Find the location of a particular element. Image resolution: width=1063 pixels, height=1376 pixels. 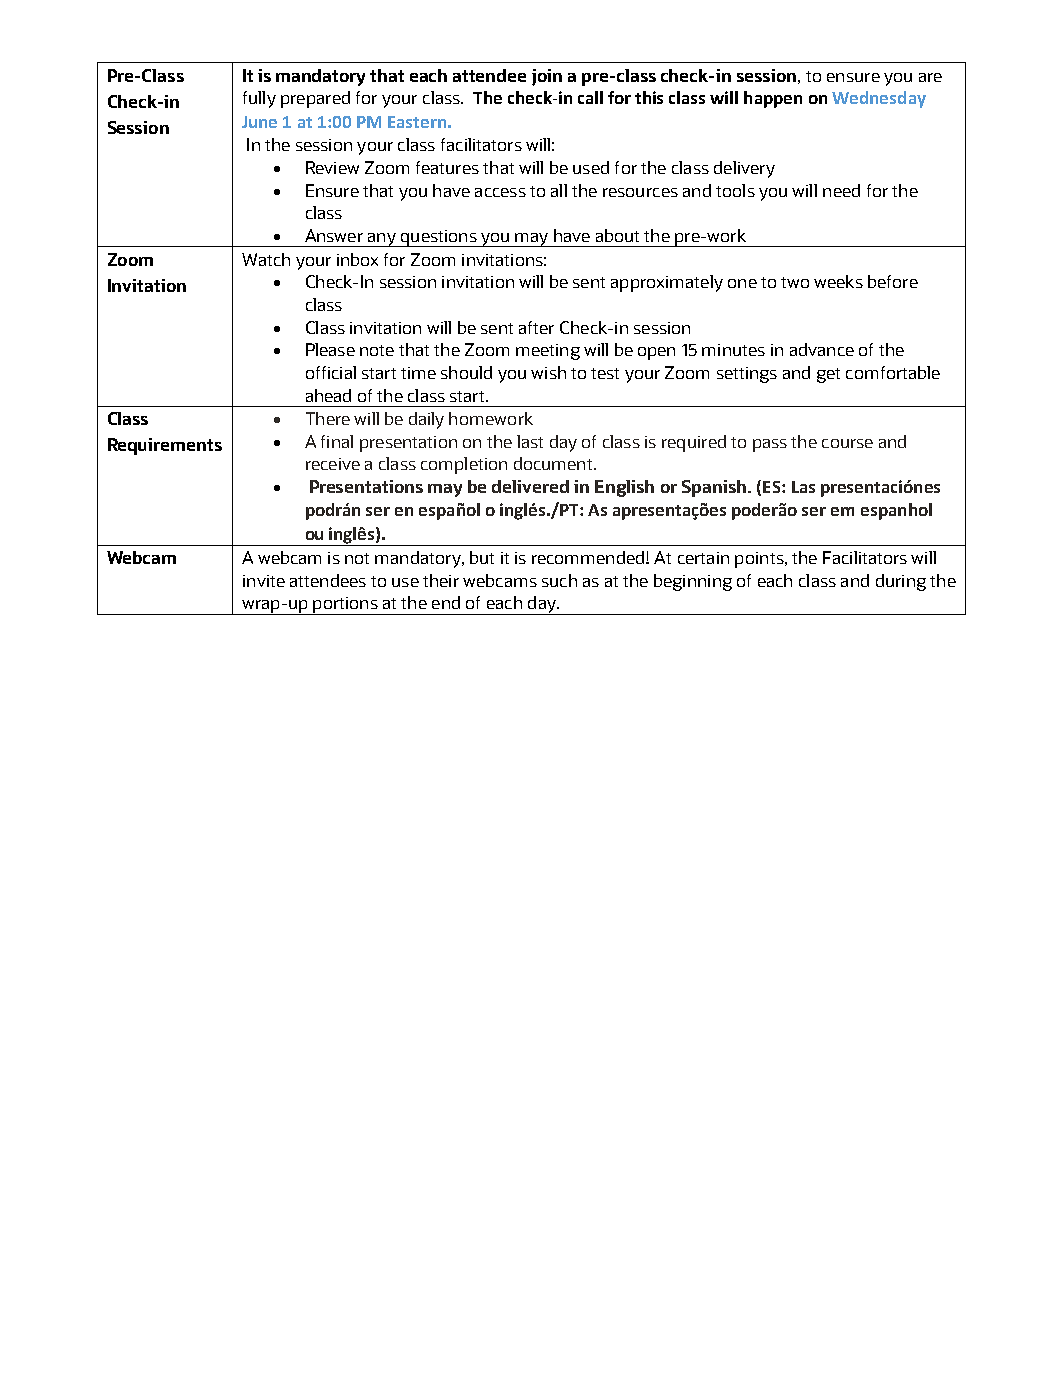

during is located at coordinates (901, 582).
